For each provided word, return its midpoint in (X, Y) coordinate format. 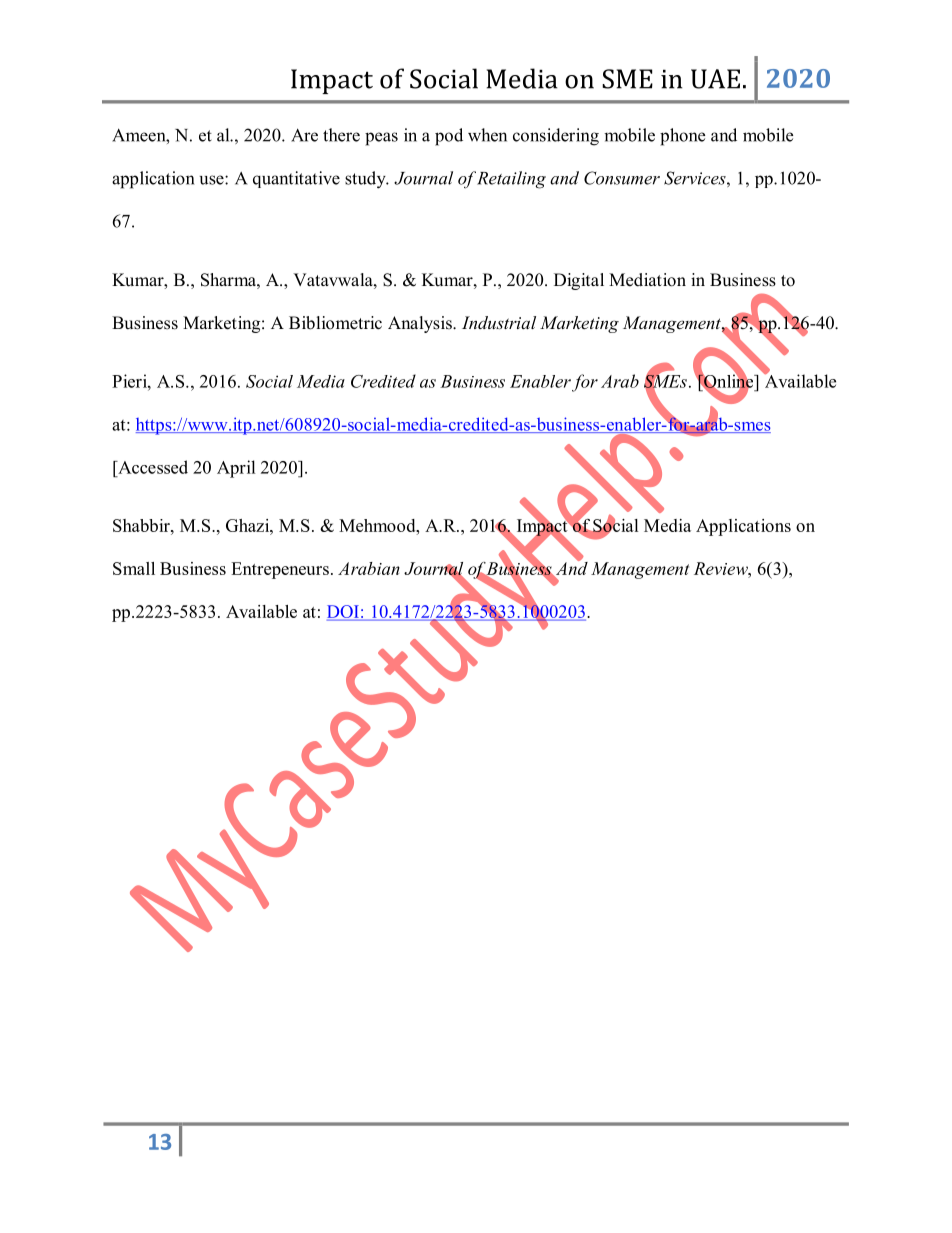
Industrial (499, 322)
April (236, 469)
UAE (715, 79)
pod (449, 137)
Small (134, 568)
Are (304, 135)
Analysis (421, 324)
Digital (579, 281)
